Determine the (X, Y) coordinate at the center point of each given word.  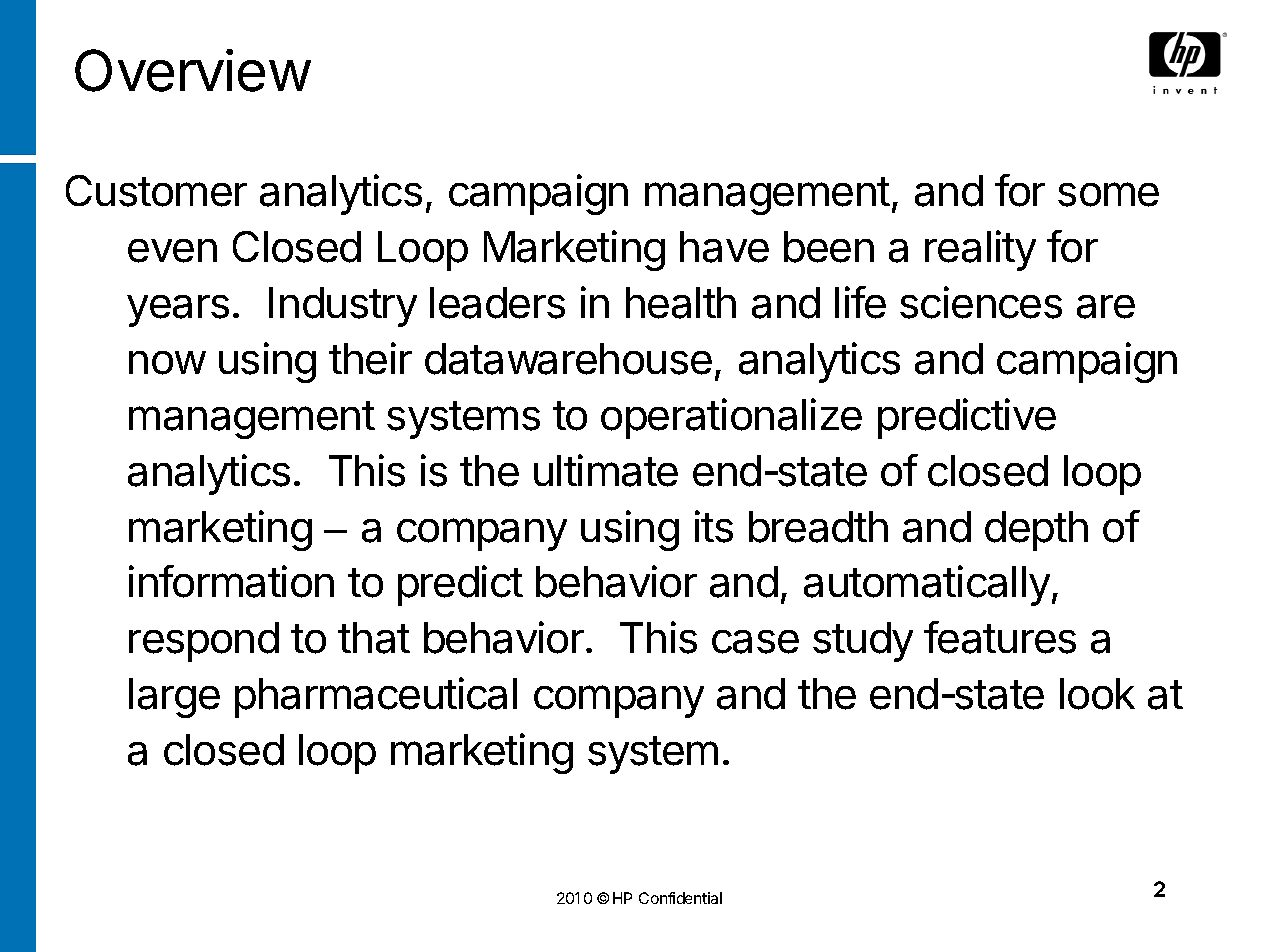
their (370, 358)
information (231, 581)
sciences (981, 302)
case (755, 642)
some (1108, 194)
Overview (192, 70)
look (1097, 694)
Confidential (680, 898)
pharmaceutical (376, 697)
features (1000, 637)
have (724, 247)
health (681, 303)
